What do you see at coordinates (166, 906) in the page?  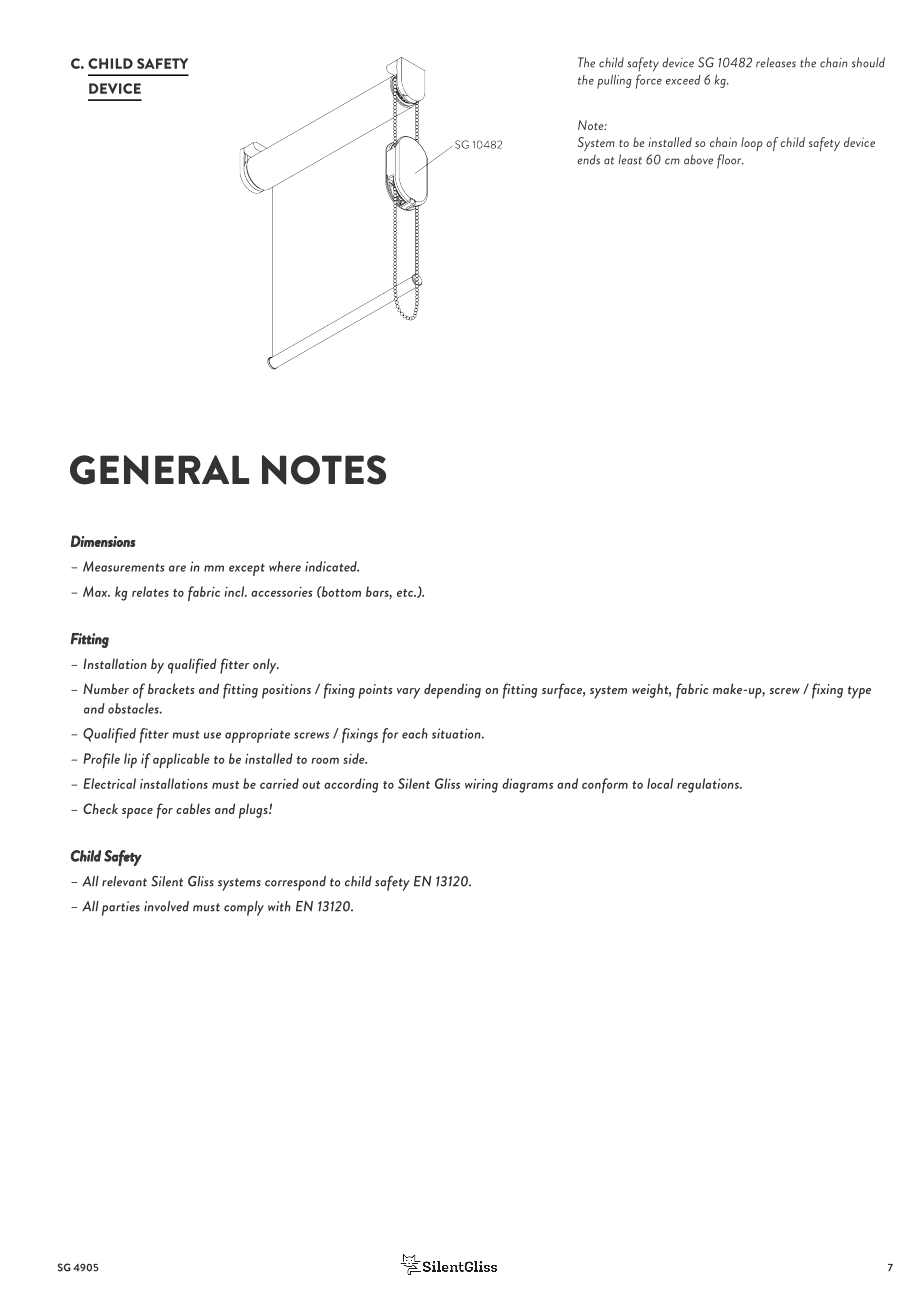 I see `involved` at bounding box center [166, 906].
